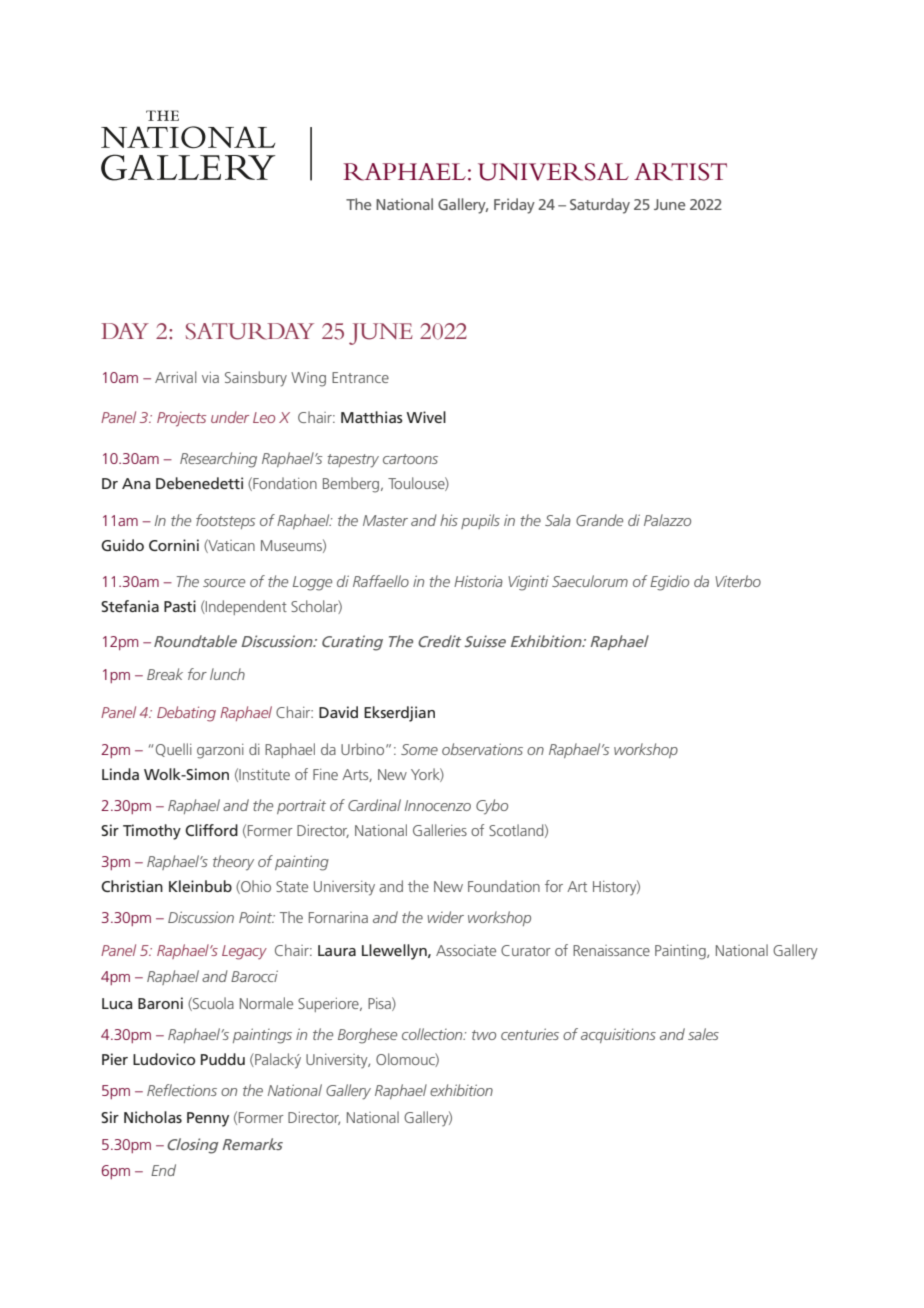 The height and width of the screenshot is (1308, 924). I want to click on Reflections, so click(182, 1090).
